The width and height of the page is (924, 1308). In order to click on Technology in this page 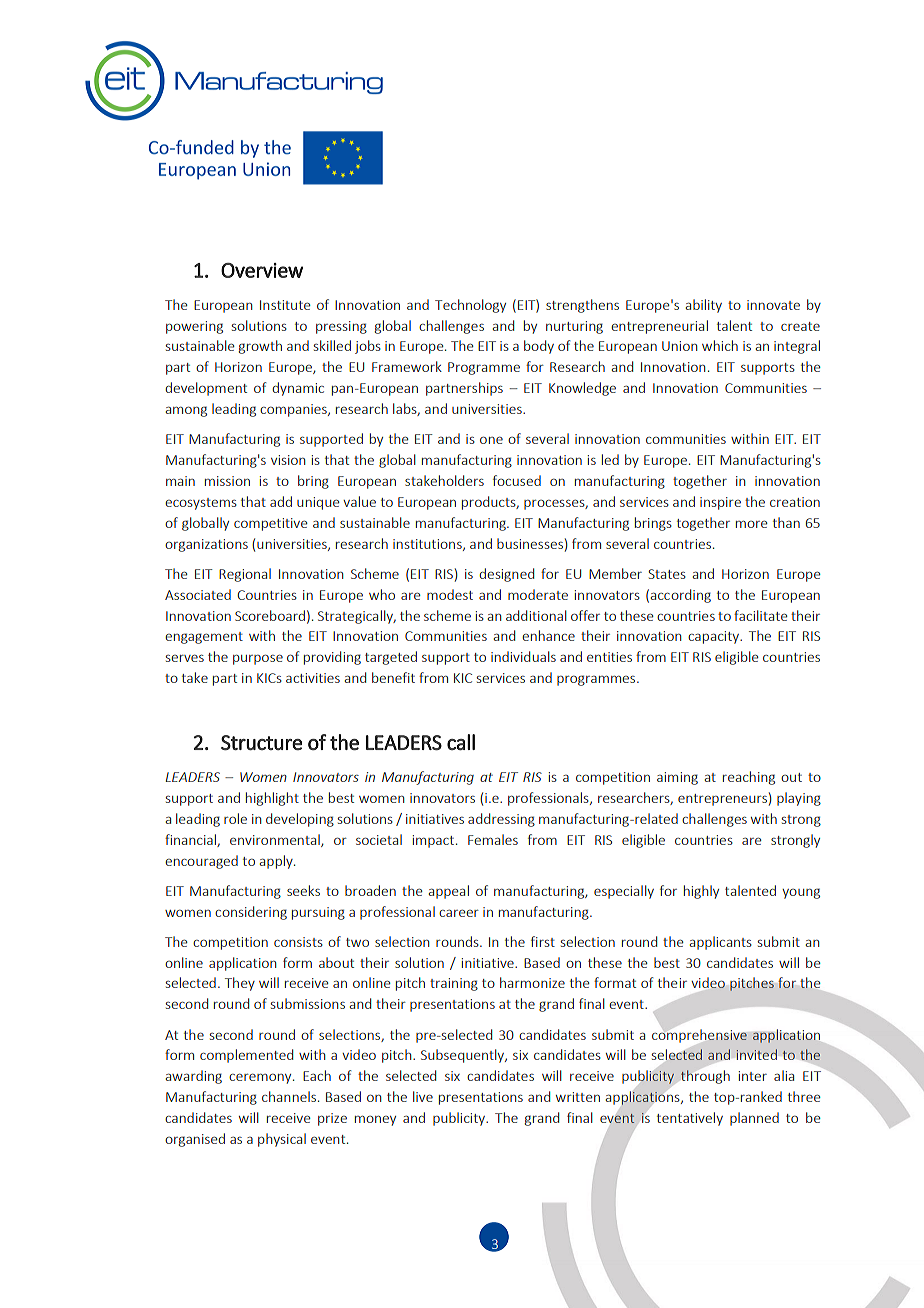, I will do `click(470, 306)`.
